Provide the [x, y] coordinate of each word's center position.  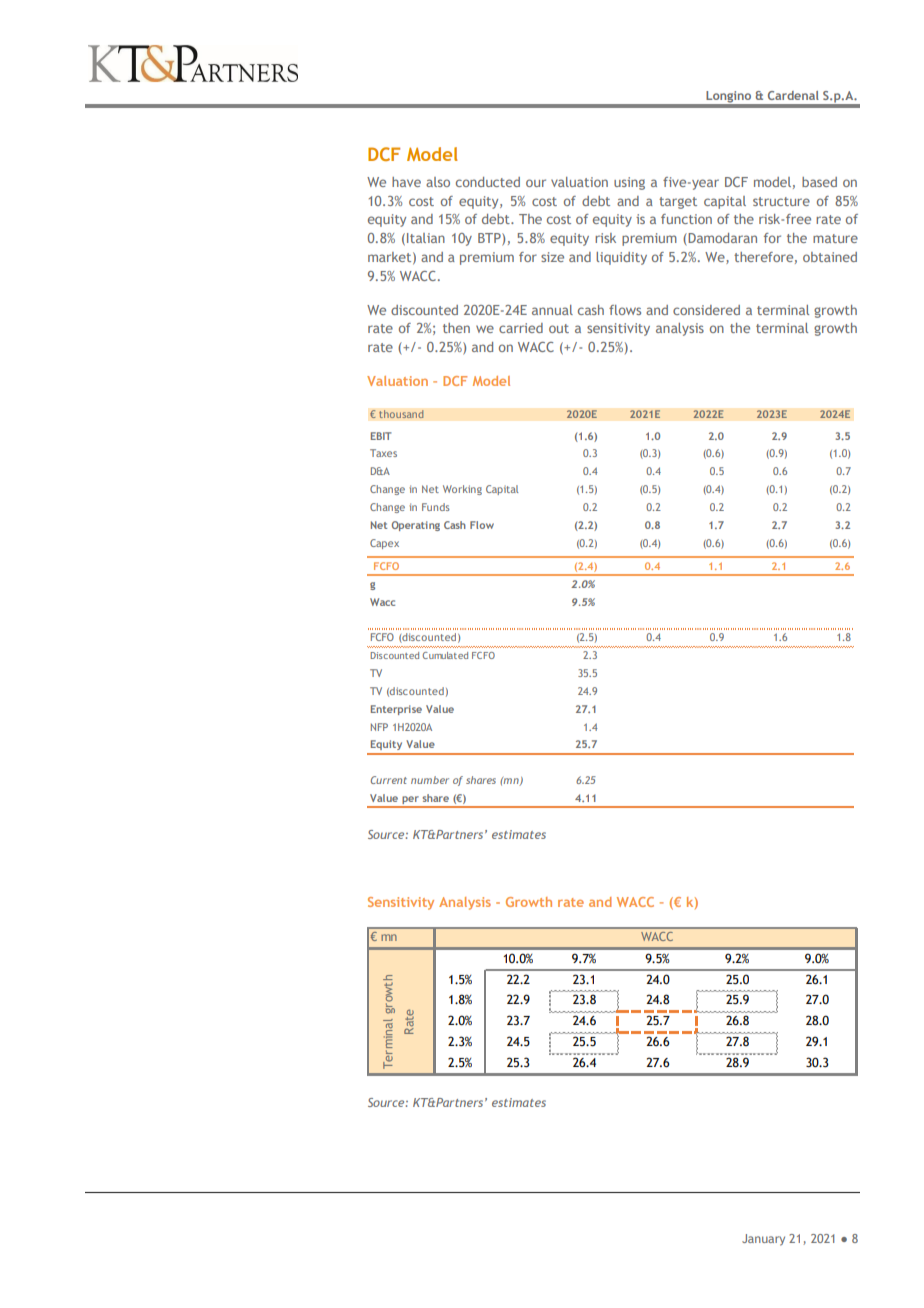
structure [781, 201]
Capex [384, 544]
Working [462, 490]
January [763, 1240]
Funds [436, 507]
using [629, 183]
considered [706, 310]
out [559, 328]
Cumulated [445, 655]
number [430, 780]
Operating [416, 526]
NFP [379, 727]
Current [389, 780]
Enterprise [396, 710]
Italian [426, 238]
